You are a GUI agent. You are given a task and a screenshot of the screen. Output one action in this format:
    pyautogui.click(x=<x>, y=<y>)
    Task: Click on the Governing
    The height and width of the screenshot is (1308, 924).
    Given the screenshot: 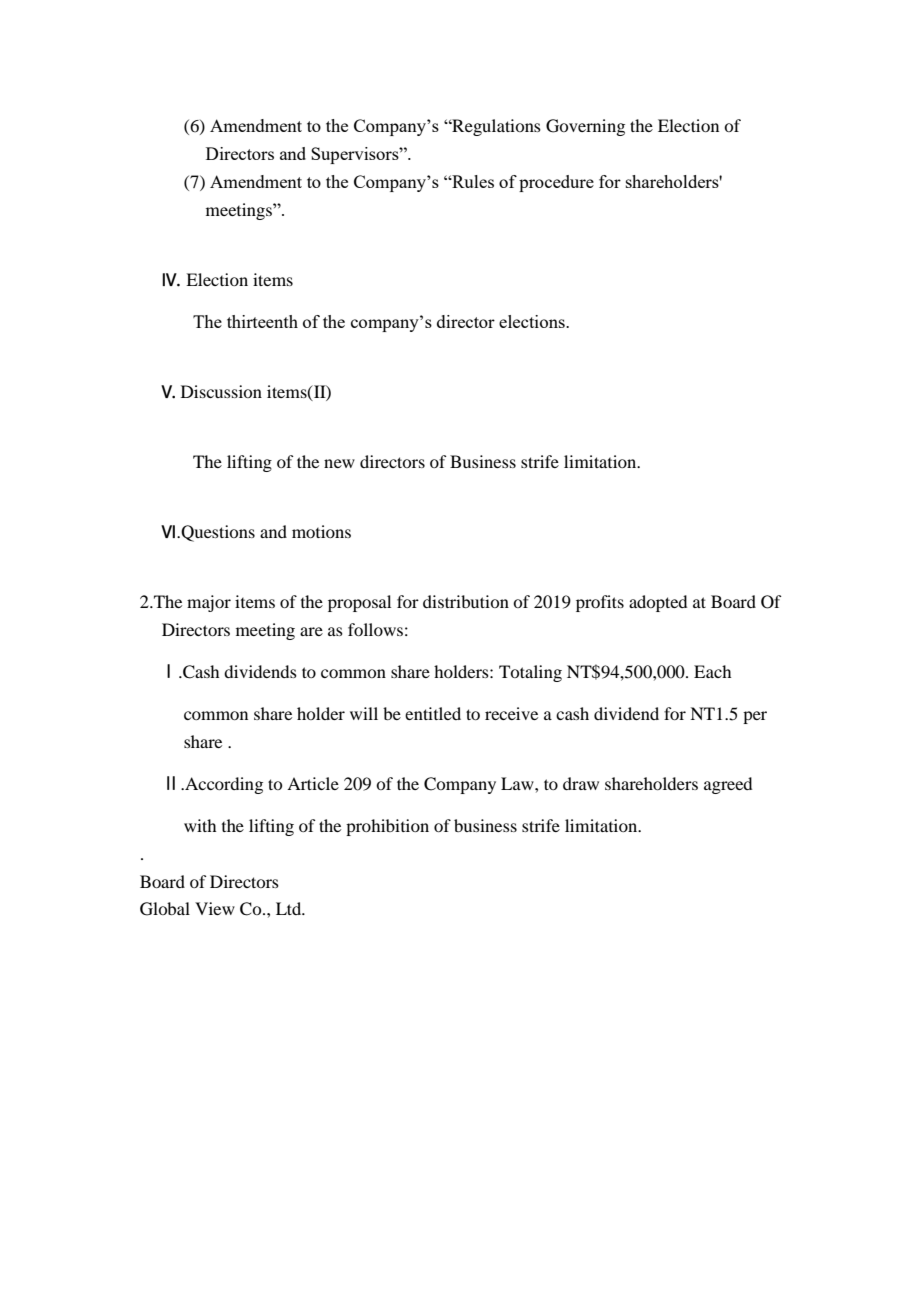 What is the action you would take?
    pyautogui.click(x=585, y=127)
